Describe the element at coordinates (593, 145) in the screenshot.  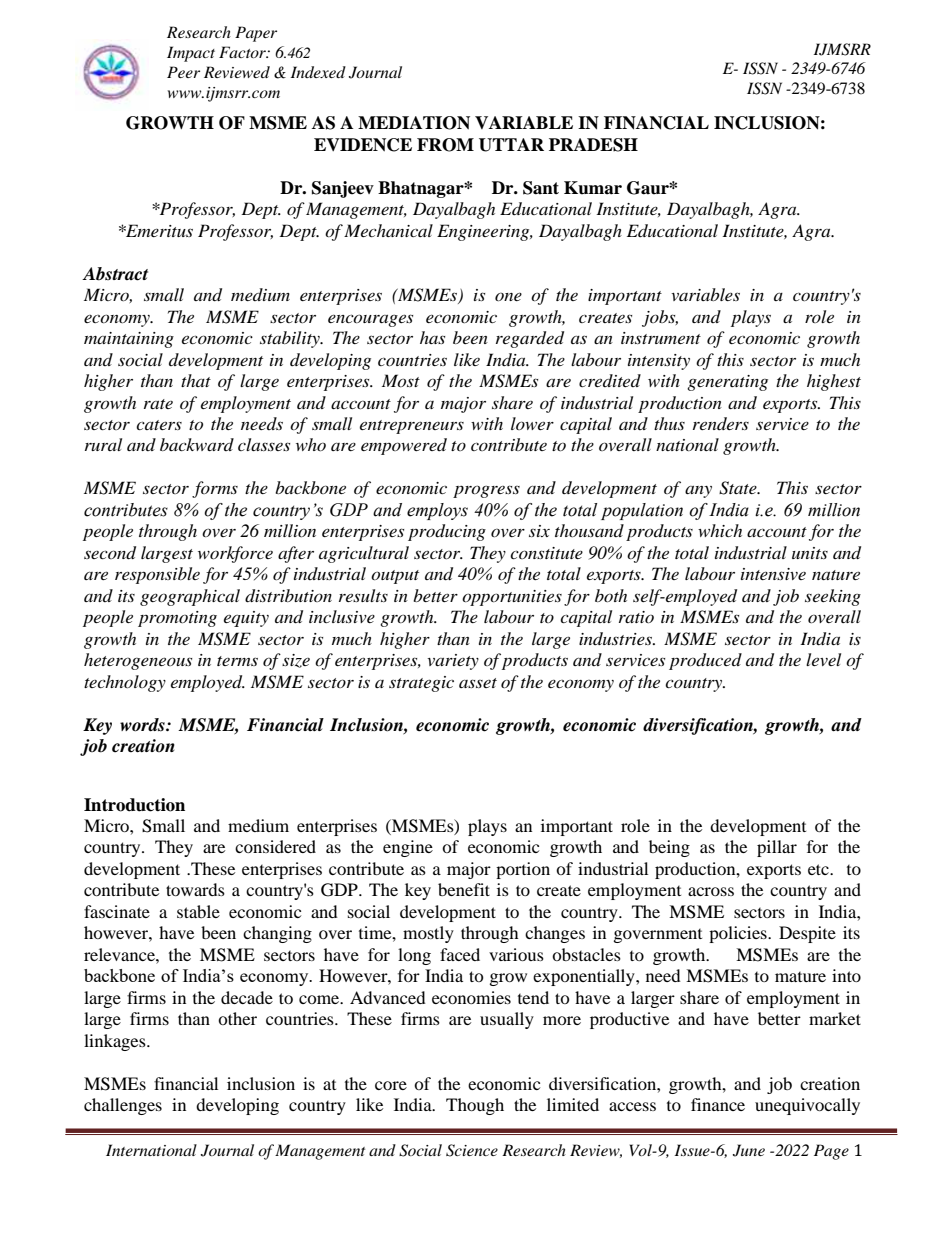
I see `PRADESH` at that location.
